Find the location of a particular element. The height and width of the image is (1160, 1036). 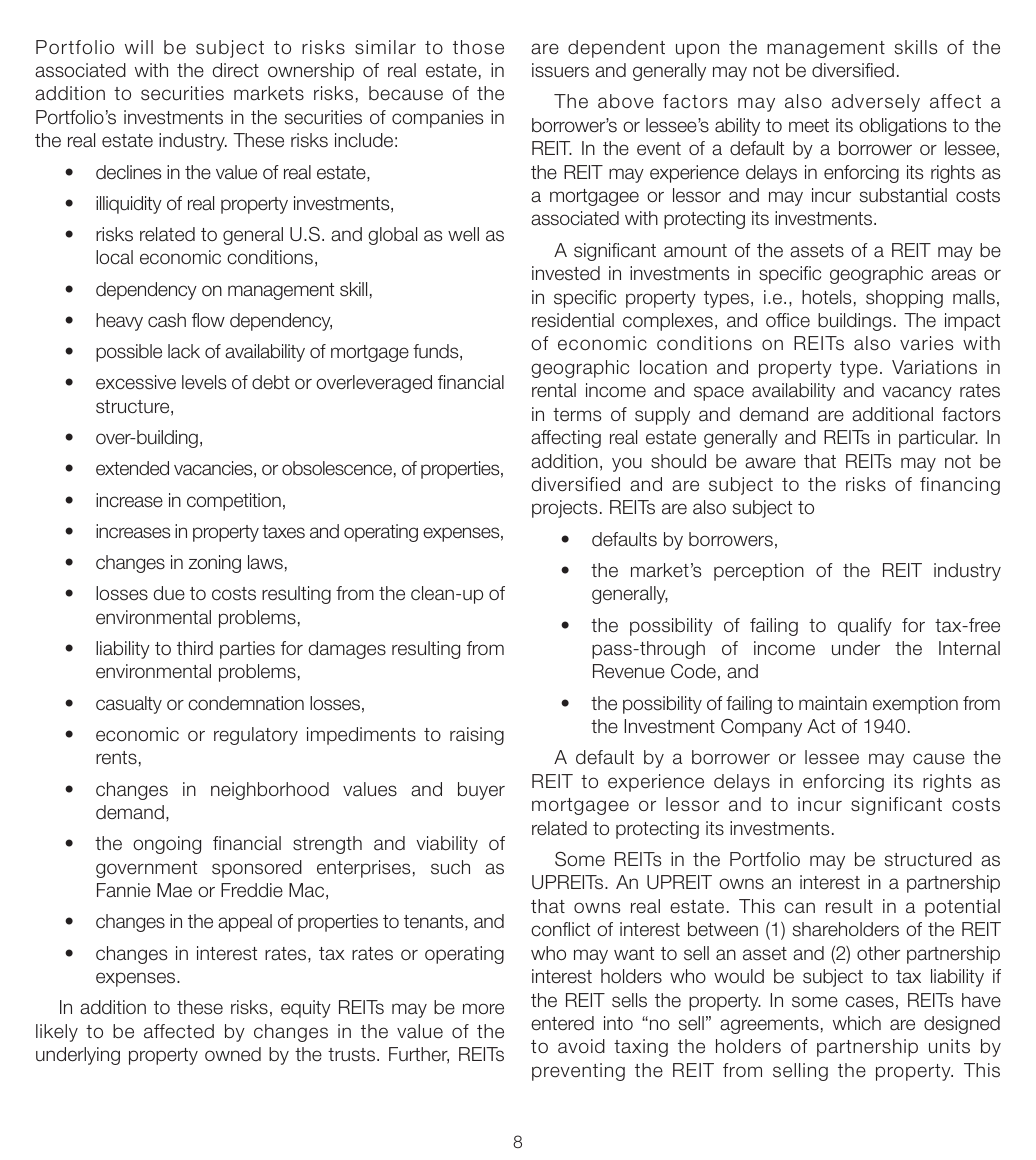

will is located at coordinates (139, 47).
